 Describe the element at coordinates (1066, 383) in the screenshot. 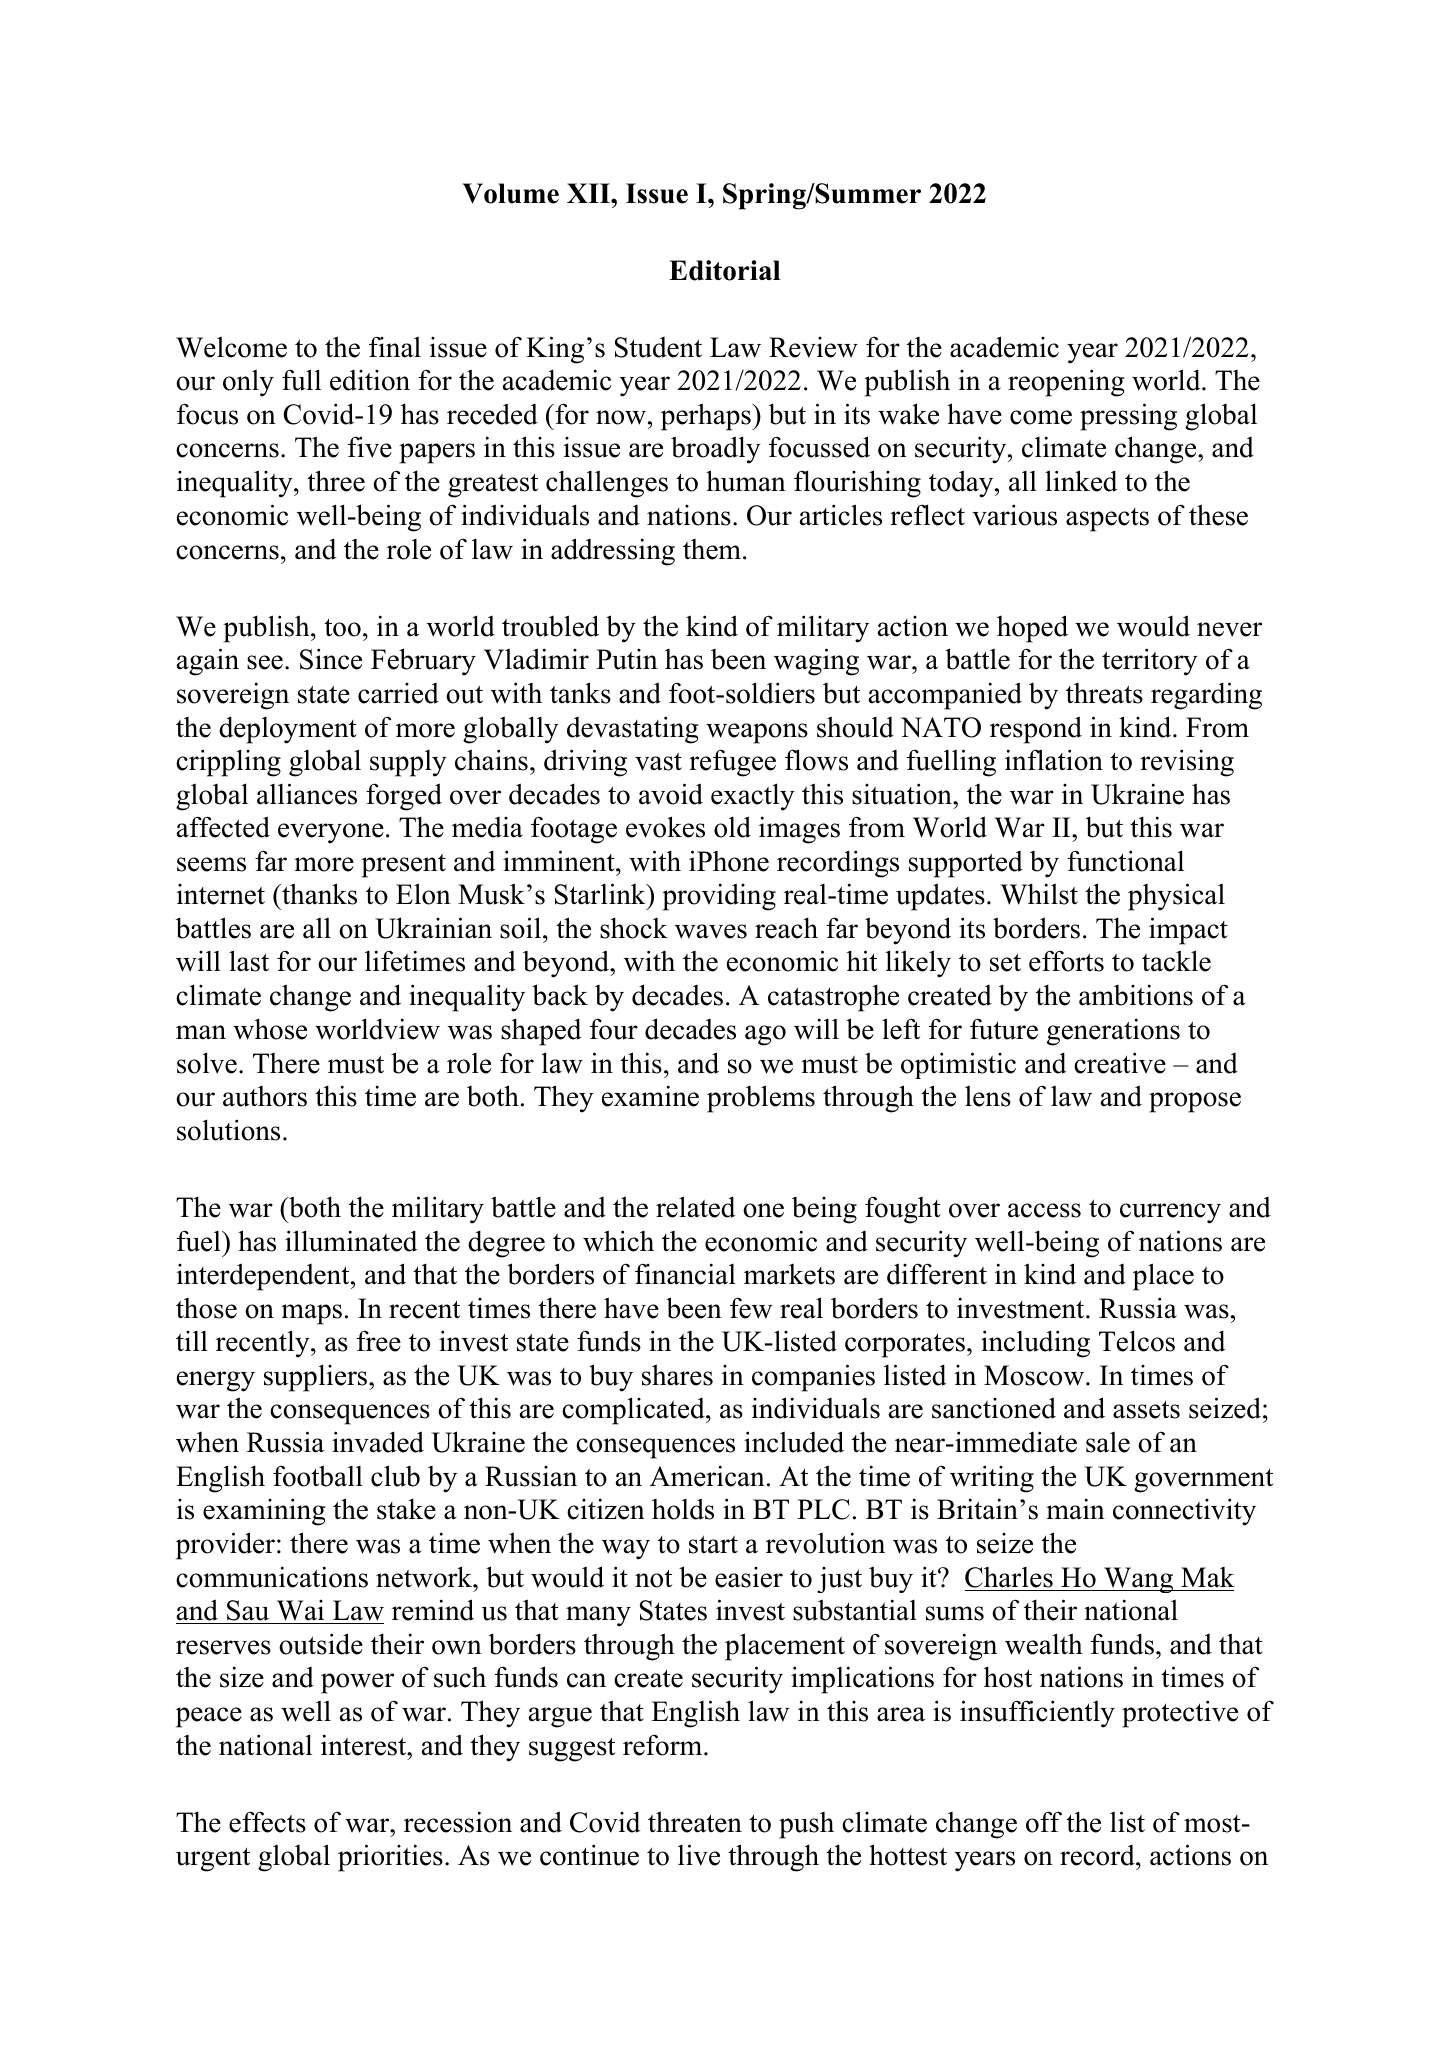

I see `reopening` at that location.
